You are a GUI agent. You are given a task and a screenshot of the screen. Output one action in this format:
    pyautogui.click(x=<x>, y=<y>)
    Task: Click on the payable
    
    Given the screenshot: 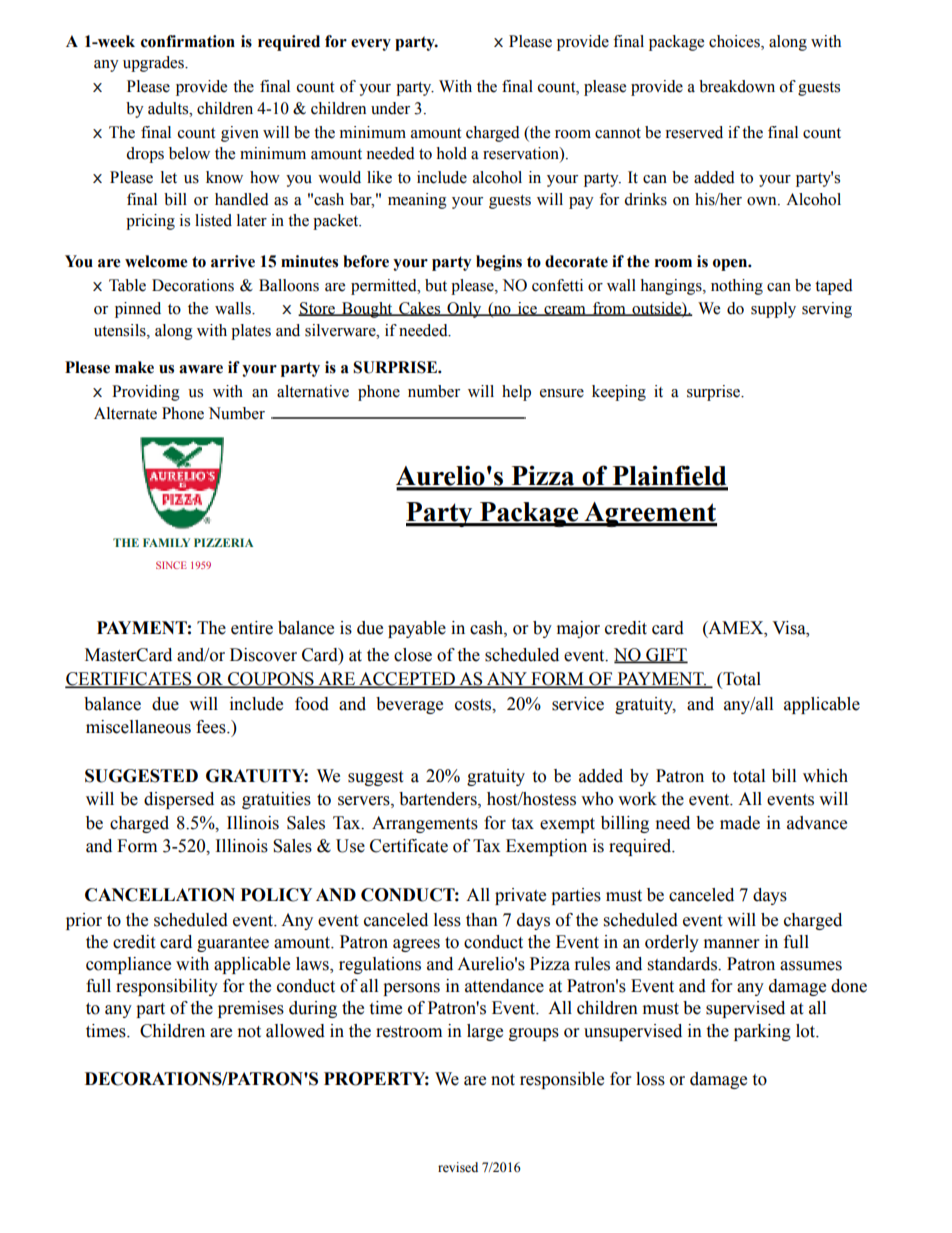 What is the action you would take?
    pyautogui.click(x=417, y=629)
